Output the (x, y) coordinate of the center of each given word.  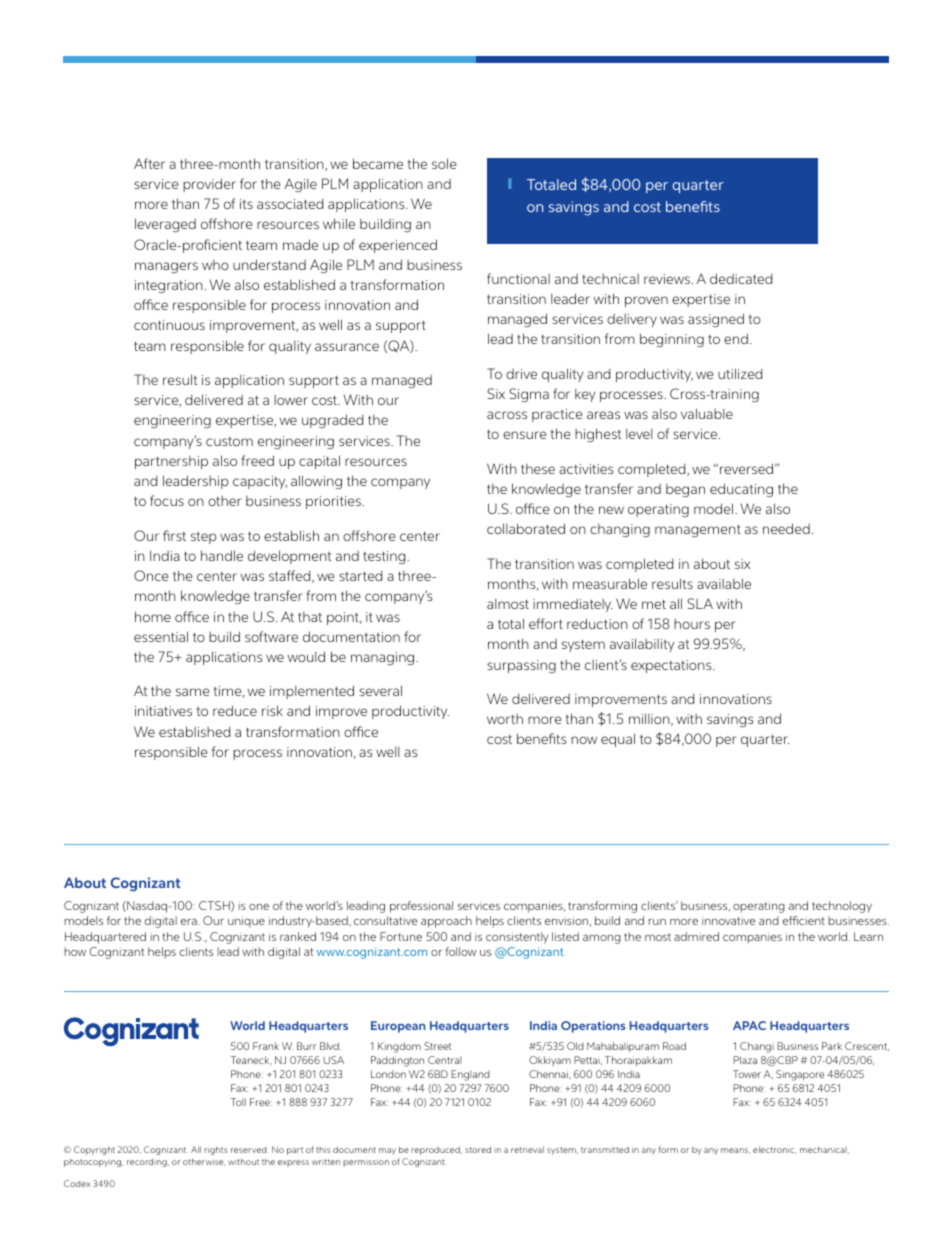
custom (229, 441)
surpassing (521, 666)
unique (246, 922)
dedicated (741, 278)
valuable (707, 413)
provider (209, 185)
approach (446, 922)
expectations (672, 666)
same (193, 692)
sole (444, 163)
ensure (525, 435)
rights (216, 1150)
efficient (804, 920)
